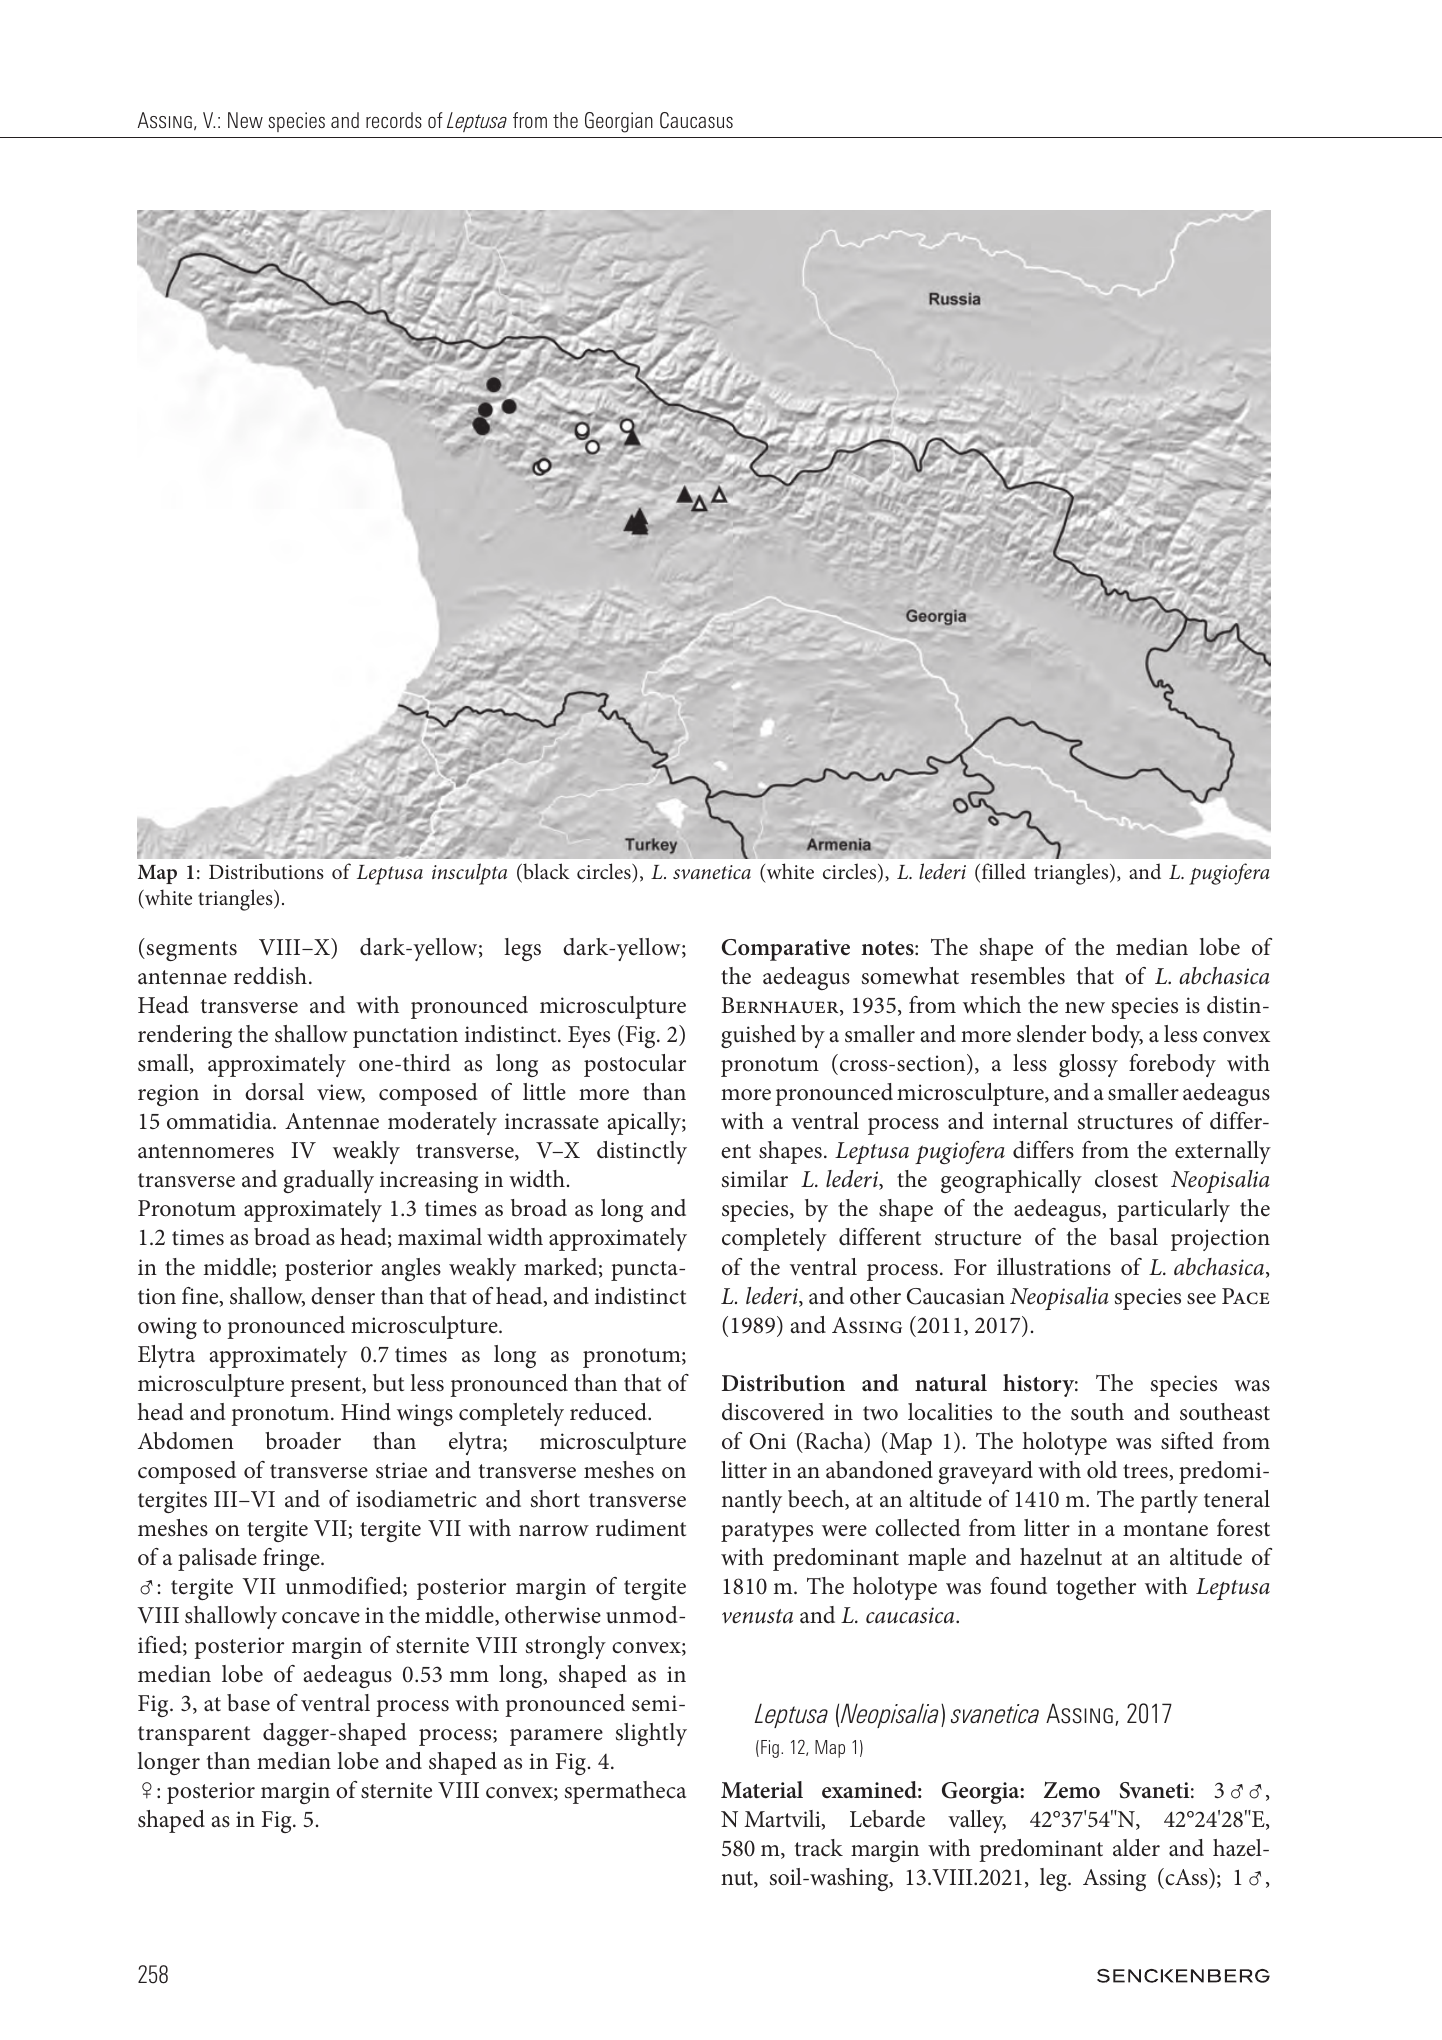 The width and height of the image is (1442, 2040). Describe the element at coordinates (992, 1005) in the image. I see `which` at that location.
